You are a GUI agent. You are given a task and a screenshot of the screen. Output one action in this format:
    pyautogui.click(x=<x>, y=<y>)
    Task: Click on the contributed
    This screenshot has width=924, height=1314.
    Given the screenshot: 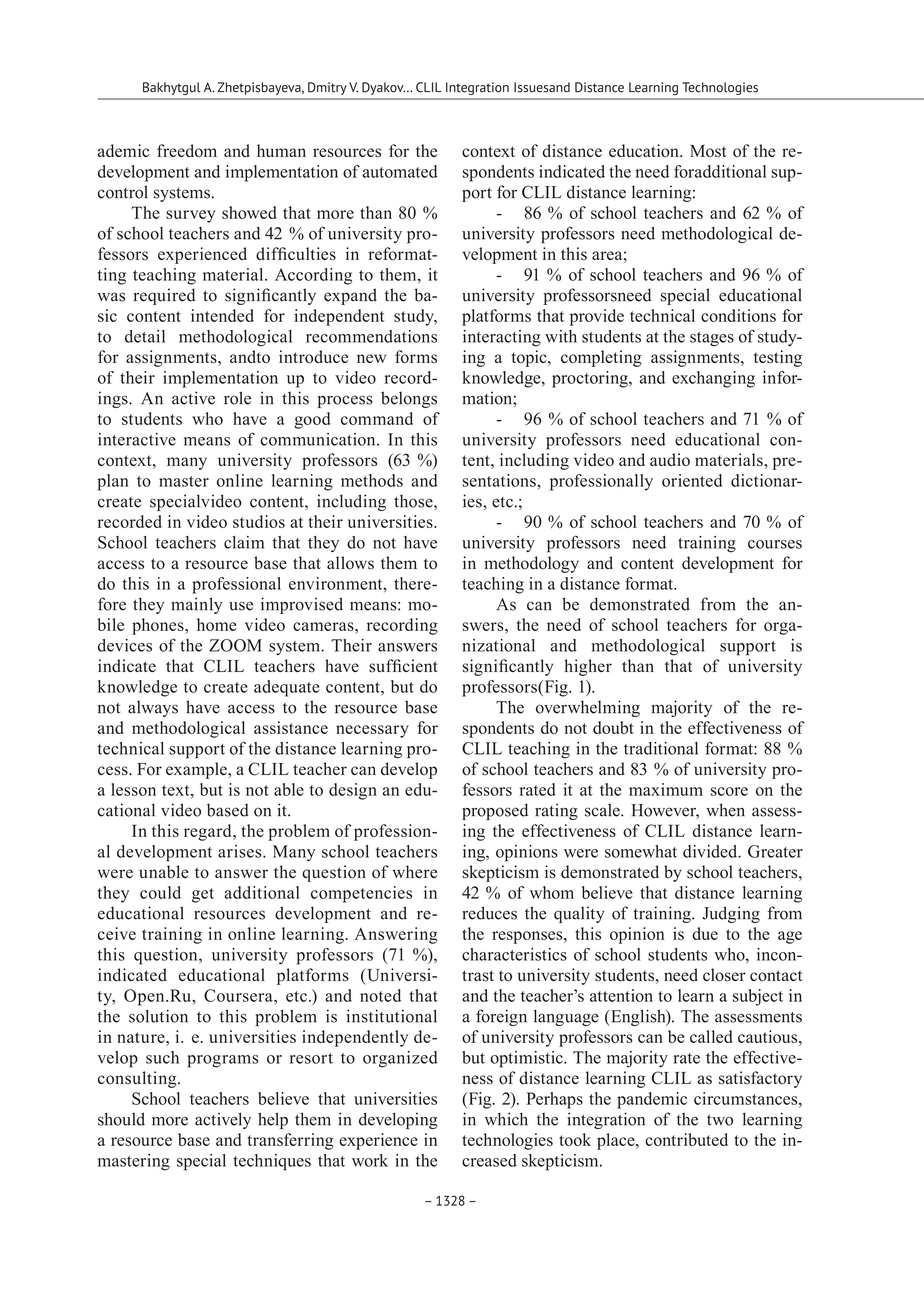 What is the action you would take?
    pyautogui.click(x=686, y=1139)
